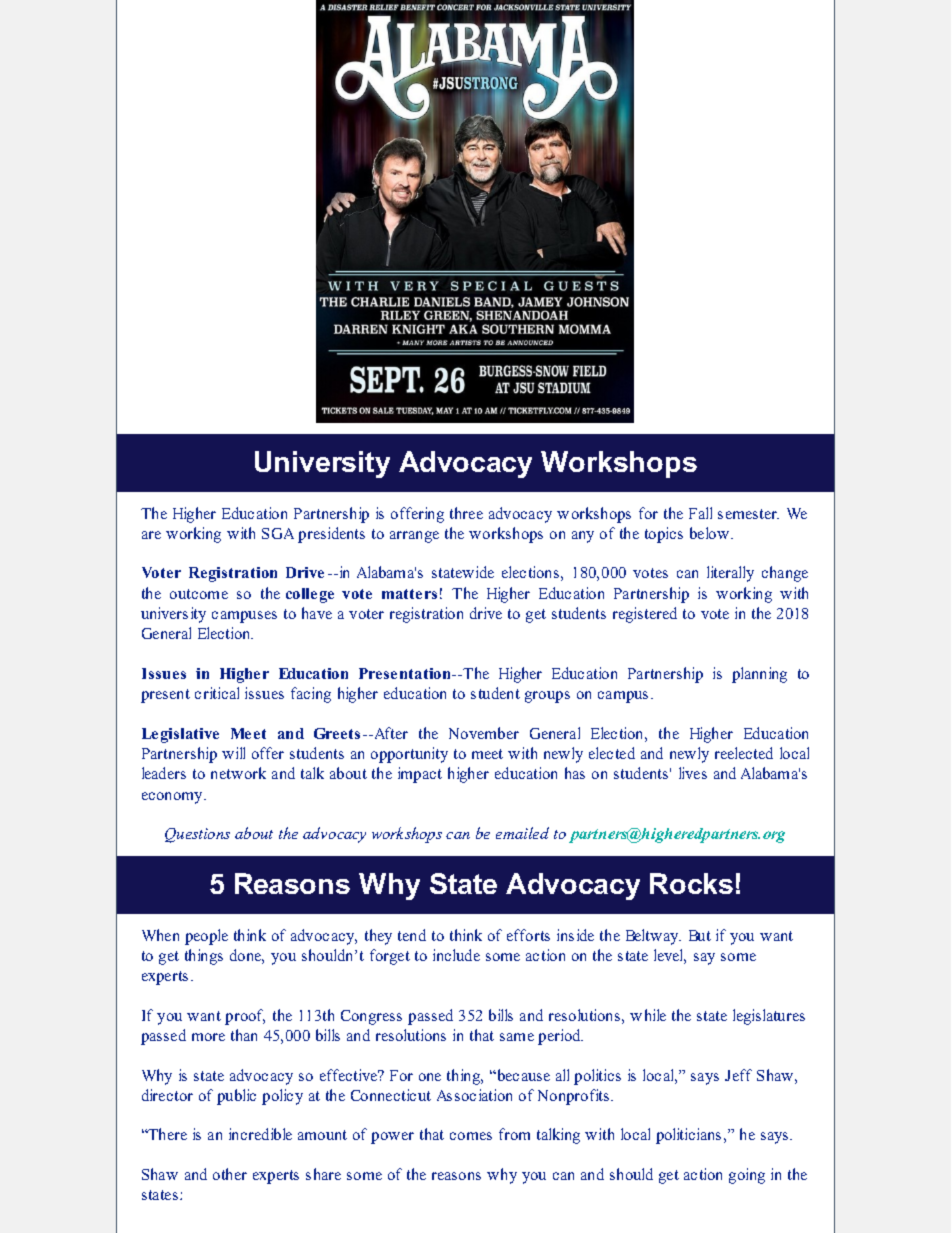 The width and height of the screenshot is (952, 1233). What do you see at coordinates (769, 1017) in the screenshot?
I see `legislatures` at bounding box center [769, 1017].
